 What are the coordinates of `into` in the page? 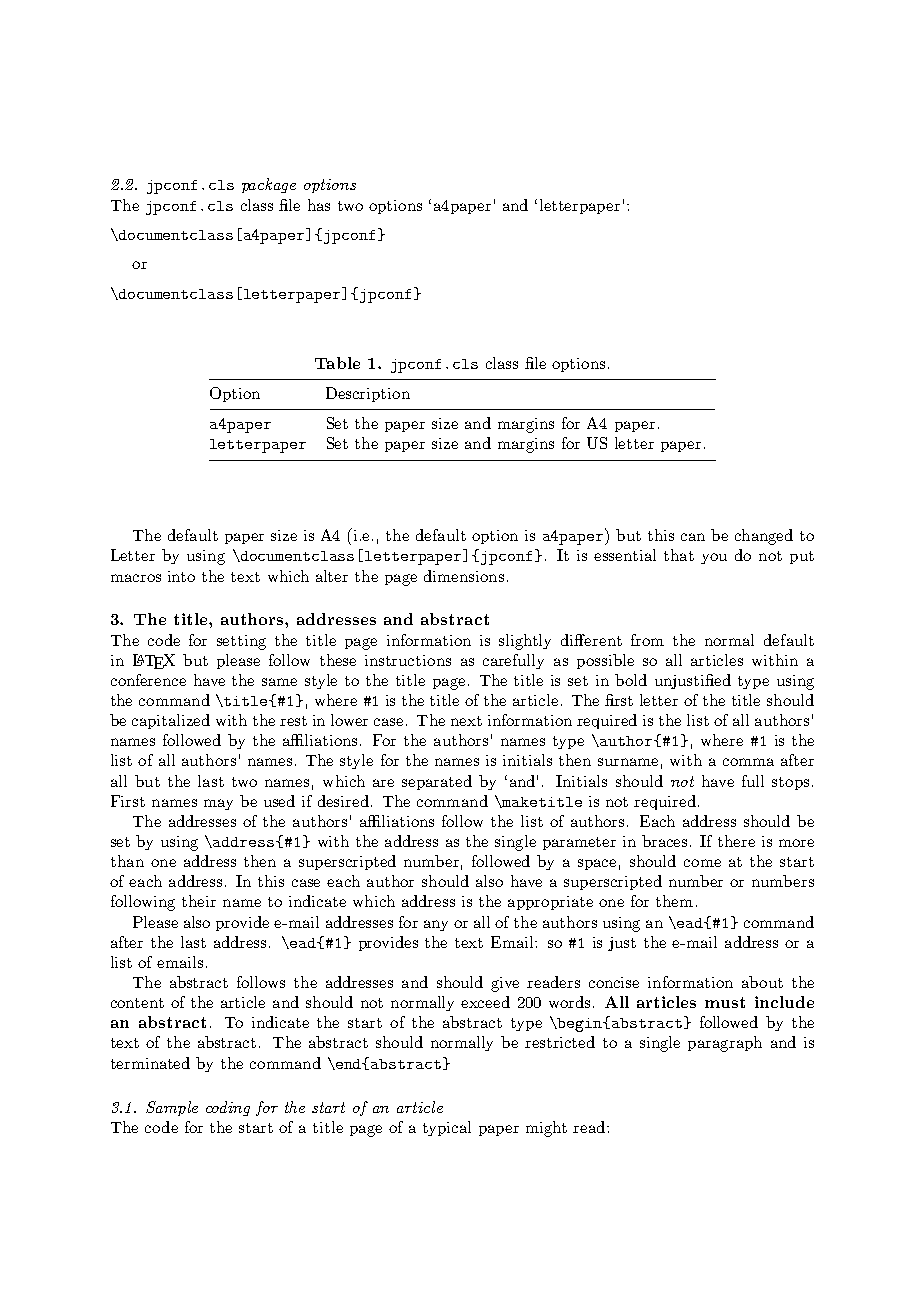 It's located at (181, 576).
